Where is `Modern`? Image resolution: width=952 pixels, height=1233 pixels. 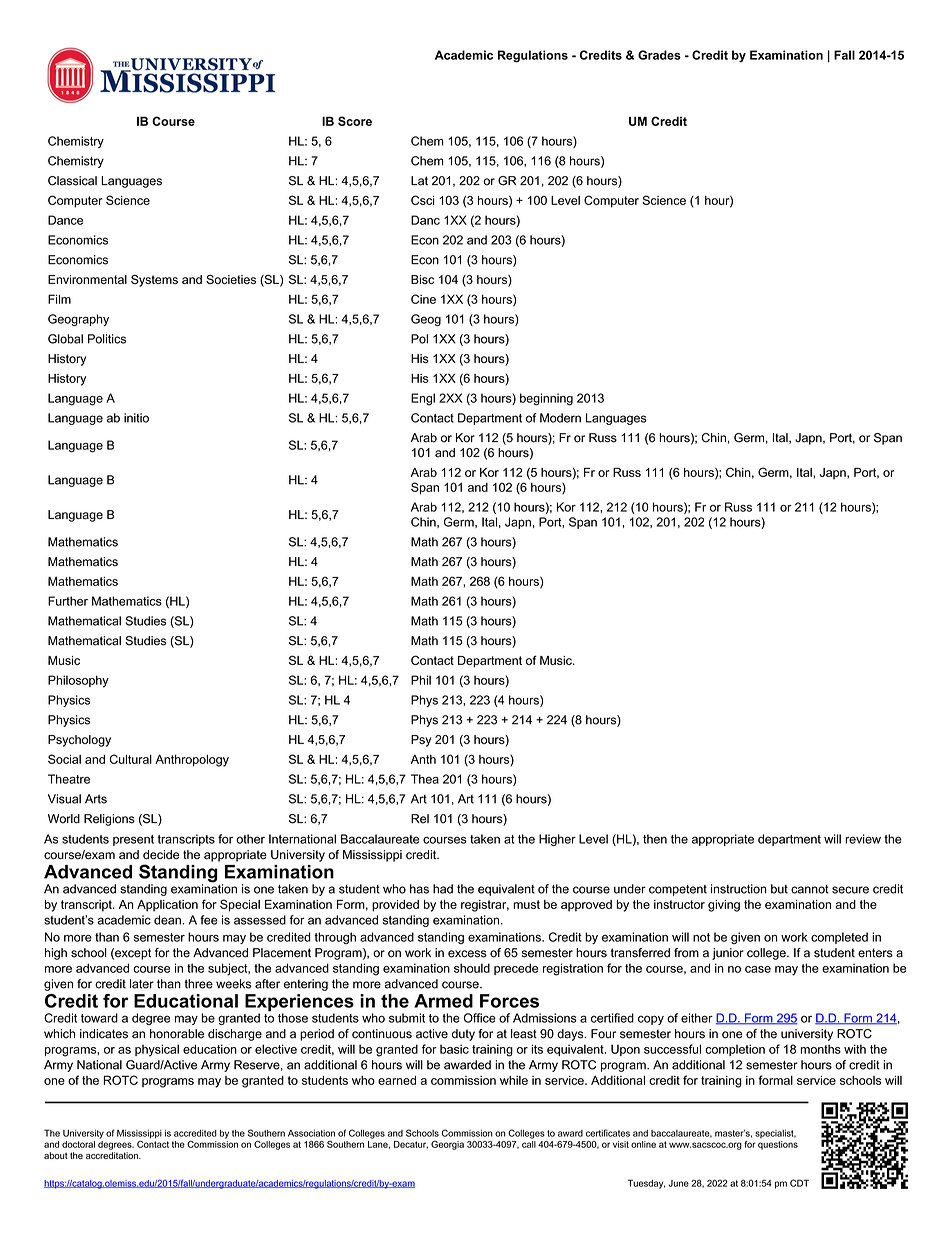
Modern is located at coordinates (560, 418).
